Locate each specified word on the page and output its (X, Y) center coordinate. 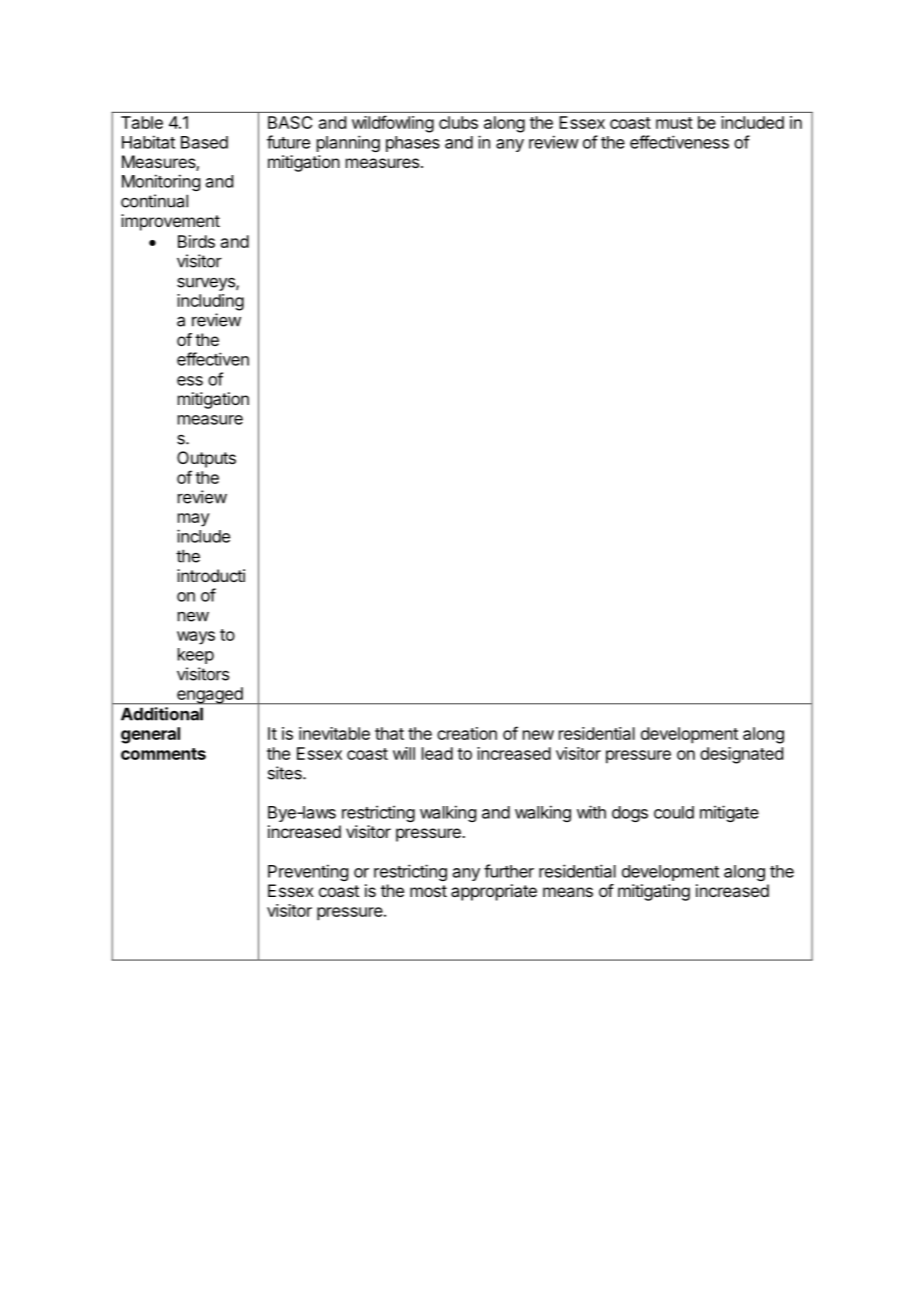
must (674, 123)
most (428, 891)
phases (413, 144)
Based (204, 142)
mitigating (654, 892)
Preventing (308, 872)
